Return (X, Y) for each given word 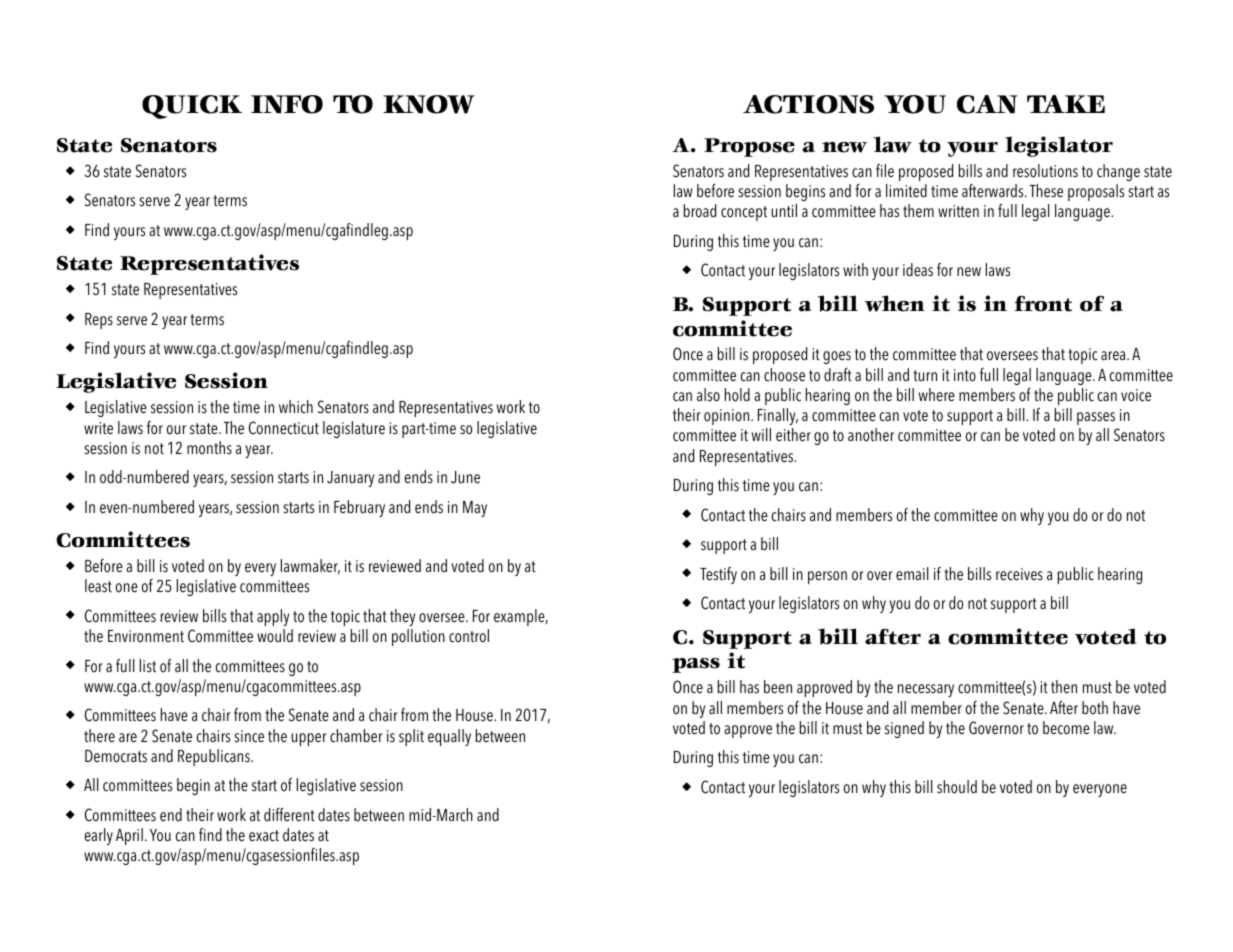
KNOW (429, 104)
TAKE (1066, 104)
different (289, 815)
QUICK (192, 107)
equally (449, 737)
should (957, 787)
